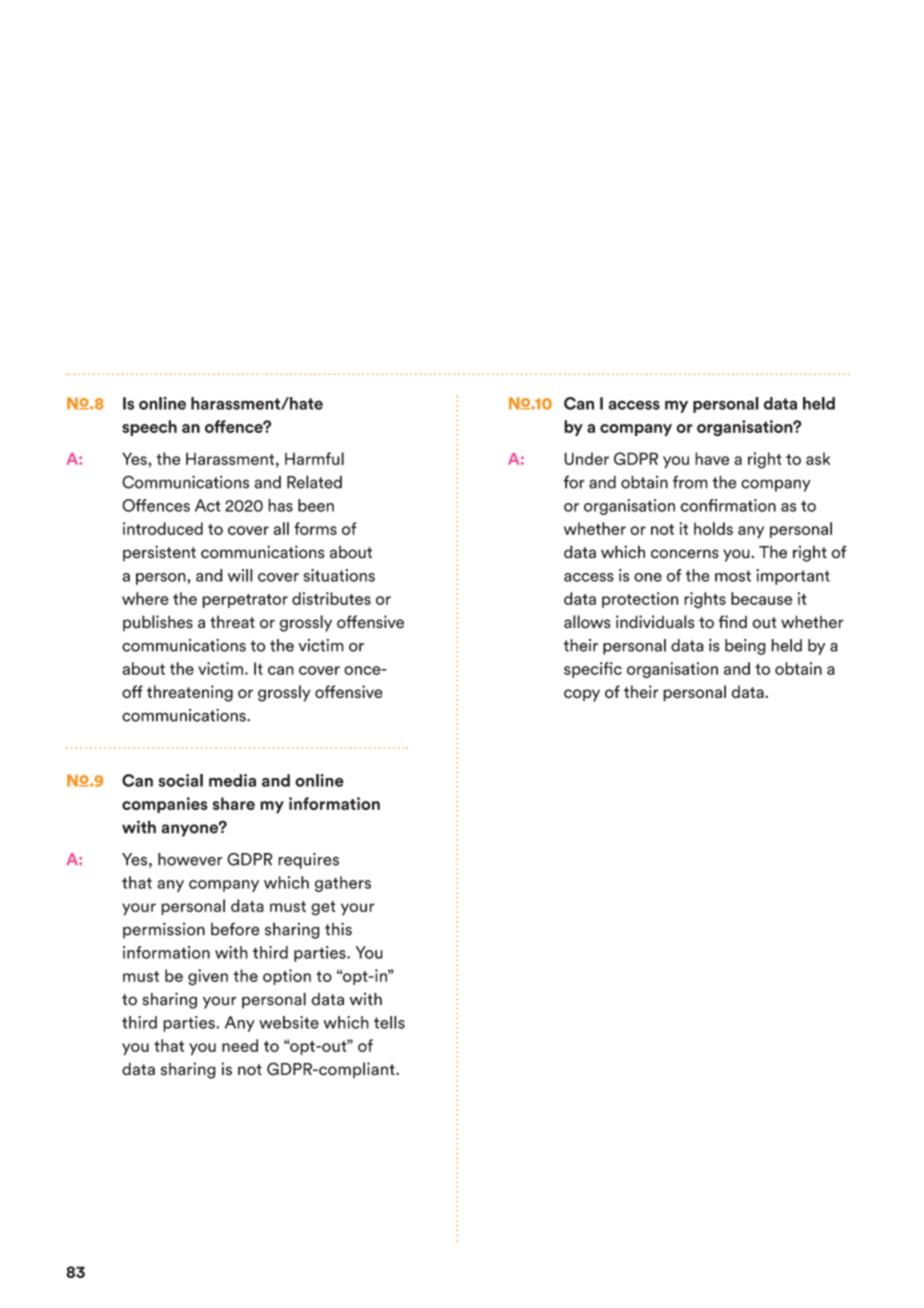 This image has height=1308, width=924. What do you see at coordinates (587, 622) in the image?
I see `allows` at bounding box center [587, 622].
